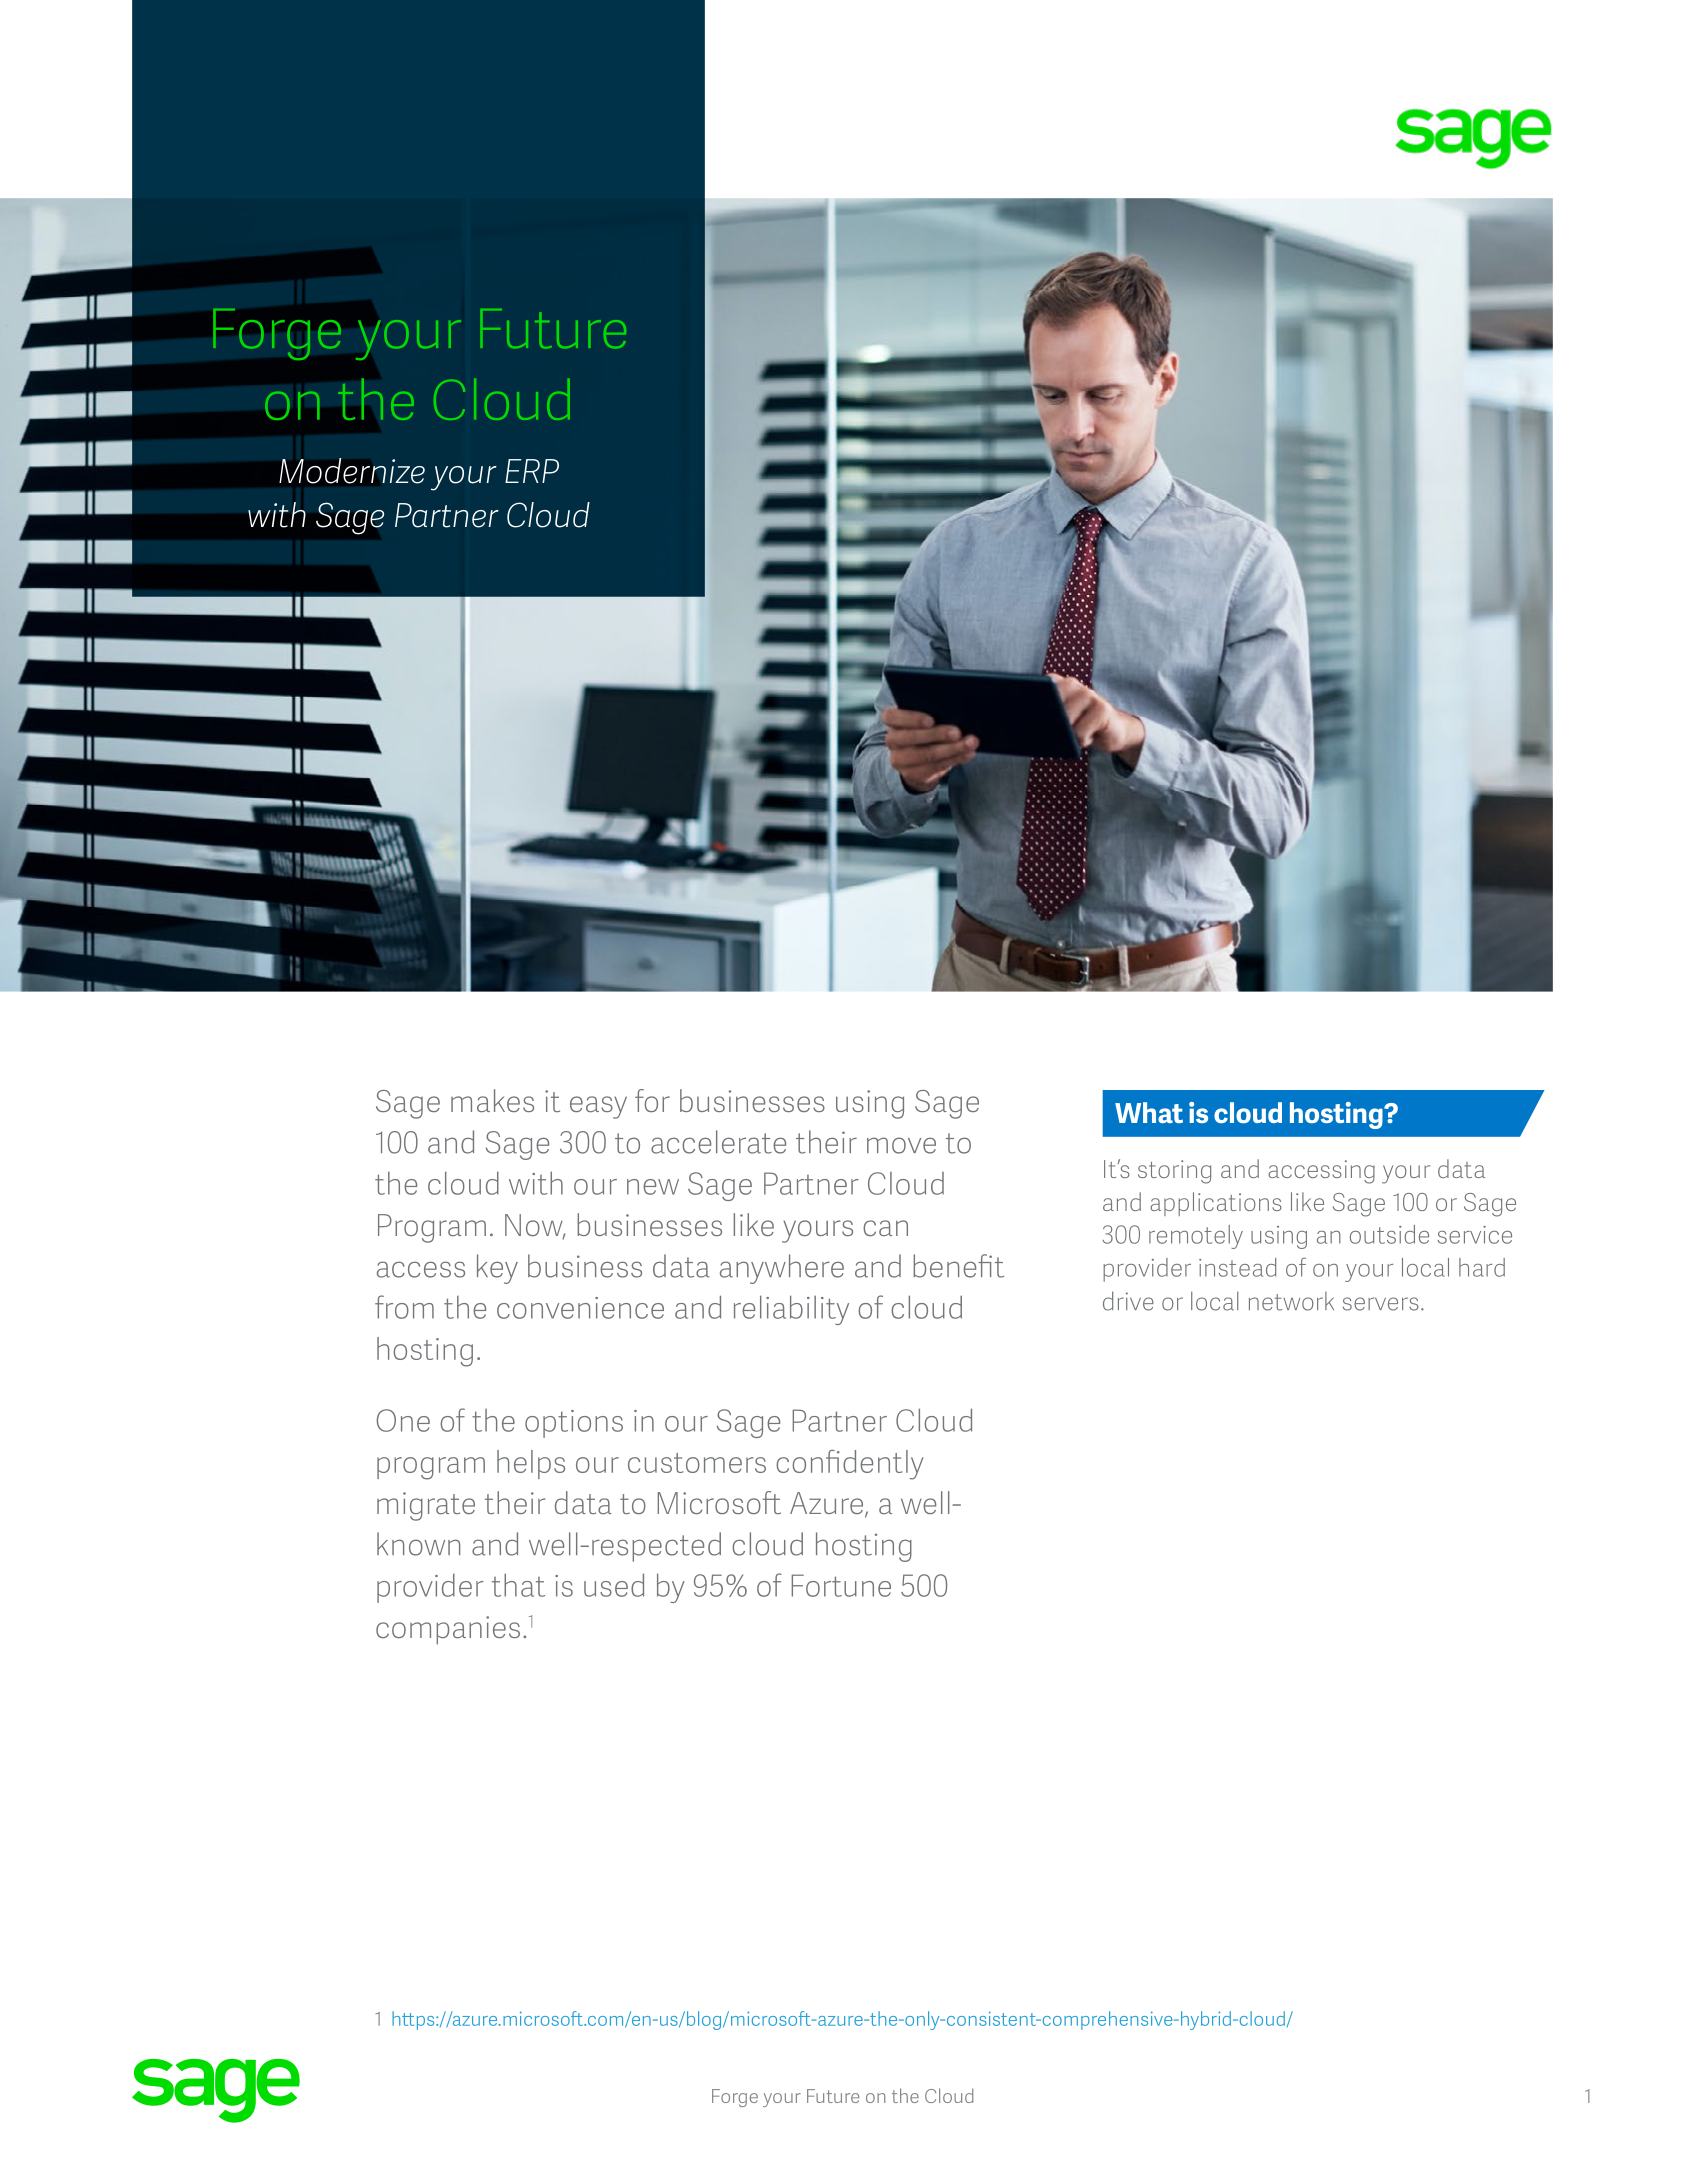  Describe the element at coordinates (532, 471) in the screenshot. I see `ERP` at that location.
